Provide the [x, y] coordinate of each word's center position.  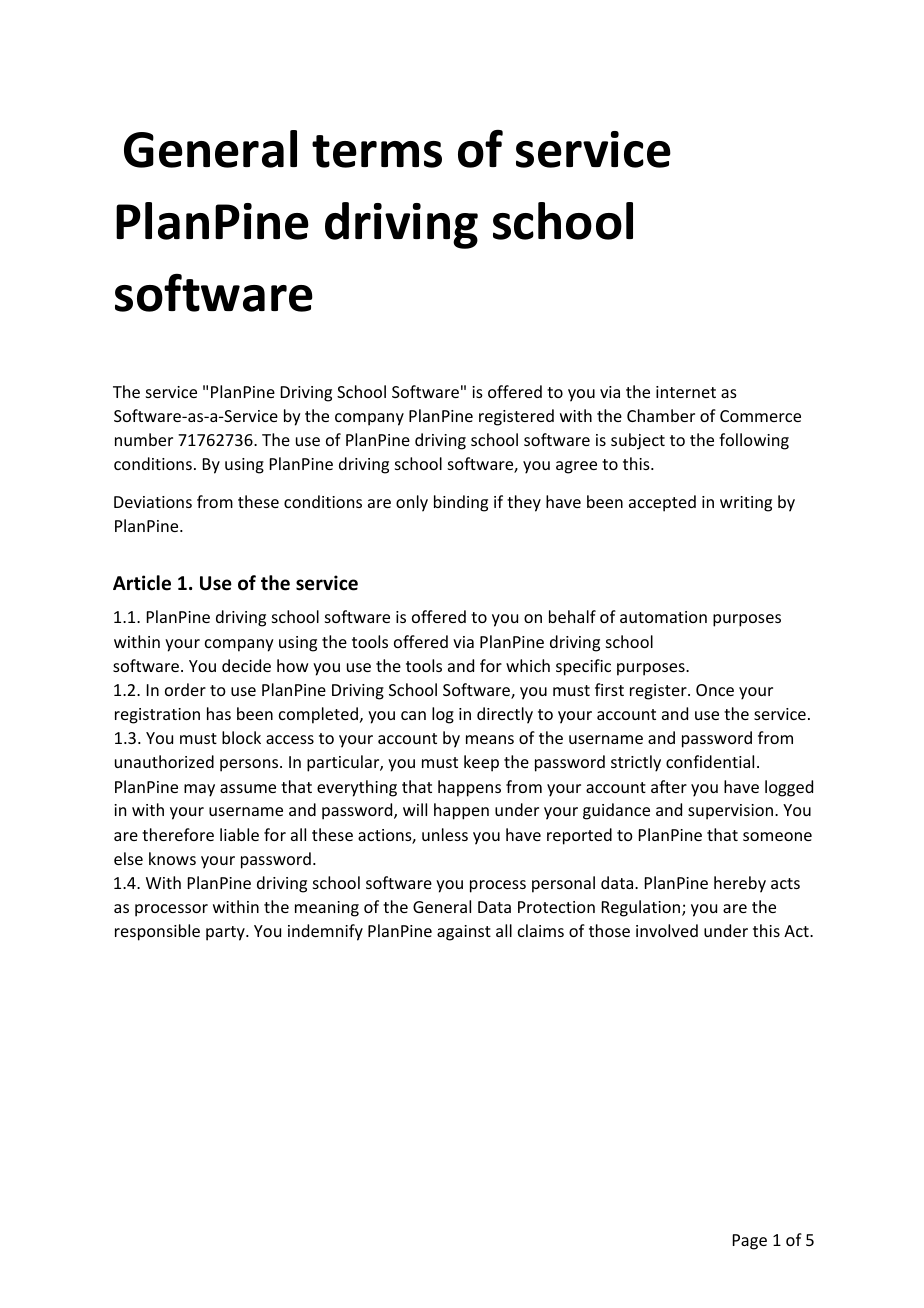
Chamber [661, 415]
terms [377, 151]
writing [746, 504]
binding [461, 503]
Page [750, 1242]
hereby [740, 884]
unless [445, 834]
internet [686, 392]
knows [172, 858]
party [226, 933]
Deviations [153, 502]
